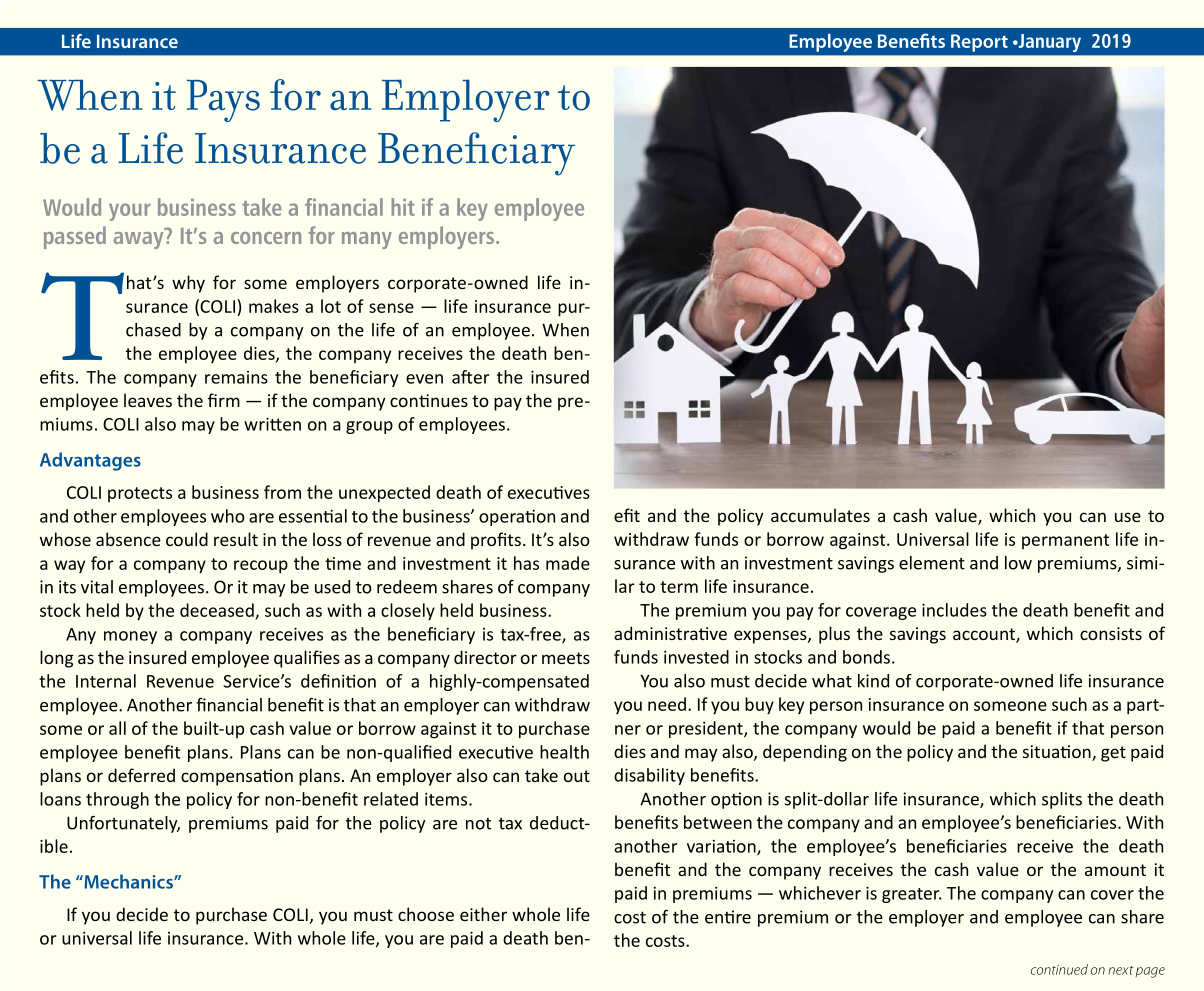 This screenshot has width=1204, height=991. Describe the element at coordinates (979, 43) in the screenshot. I see `Report` at that location.
